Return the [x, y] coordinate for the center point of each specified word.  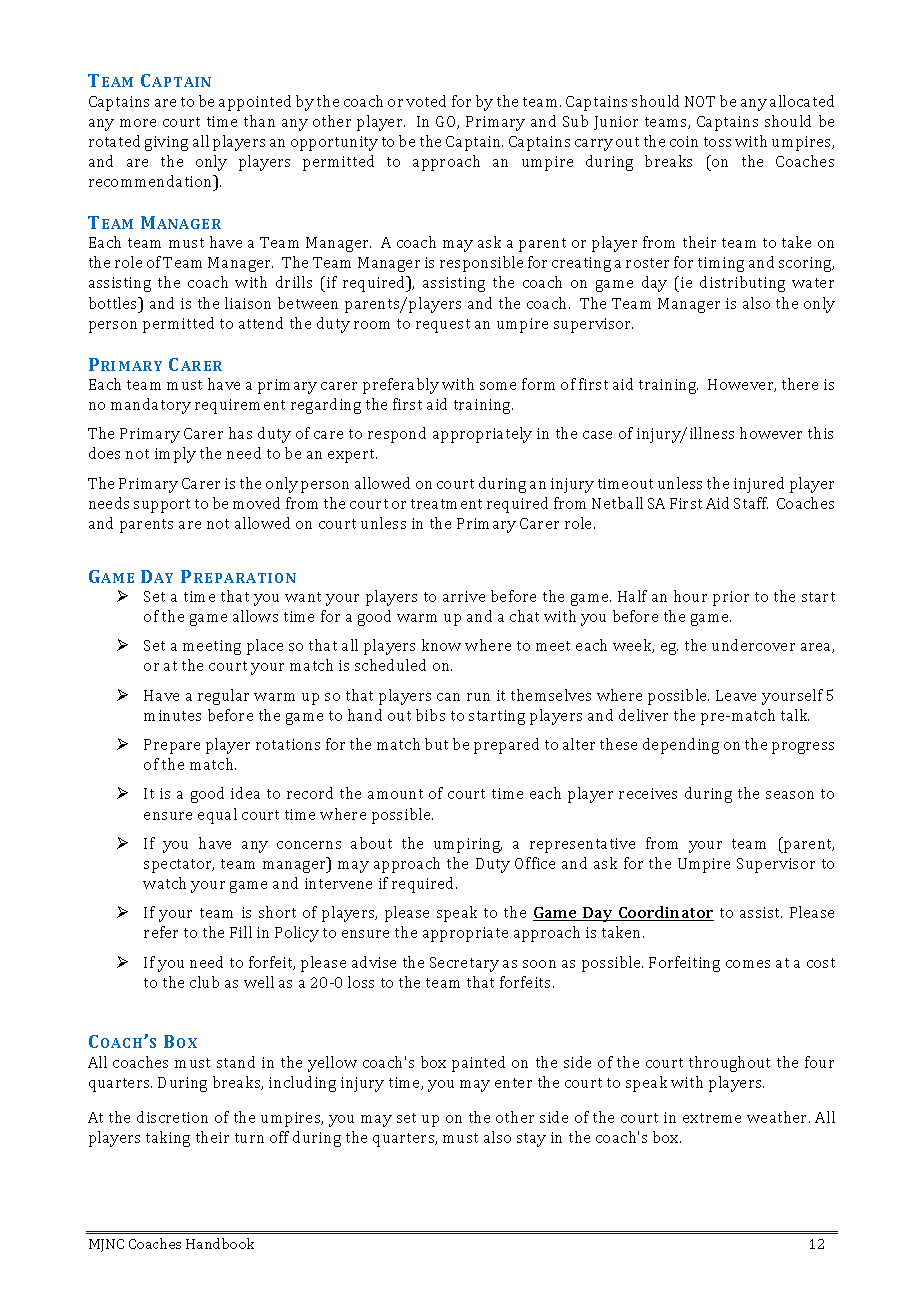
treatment [446, 504]
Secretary [464, 964]
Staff [751, 503]
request [443, 326]
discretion [172, 1117]
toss [717, 142]
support [162, 506]
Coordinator [665, 913]
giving [166, 143]
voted [426, 101]
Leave [736, 695]
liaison [248, 303]
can [448, 697]
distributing [742, 284]
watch [164, 883]
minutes [172, 715]
